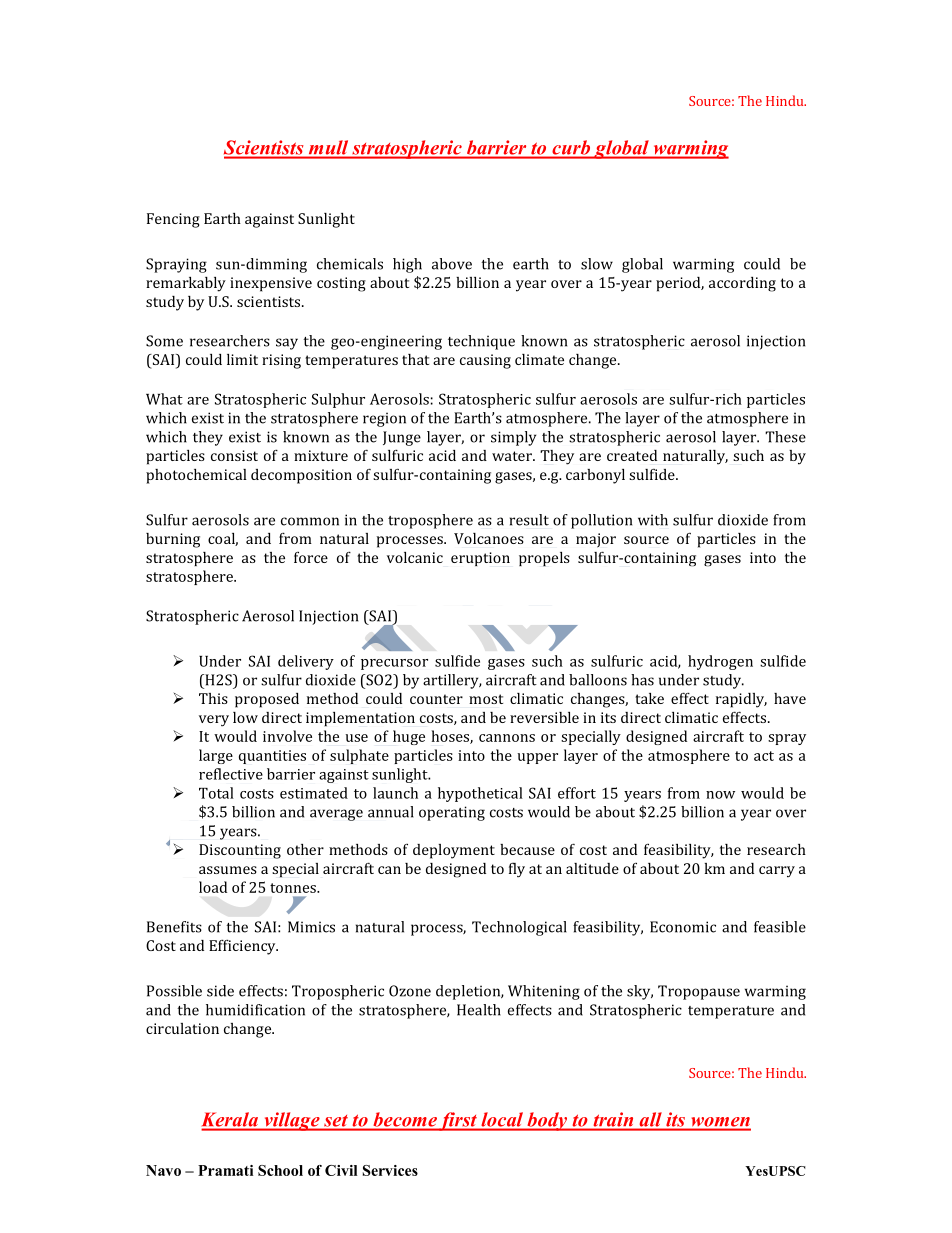 This screenshot has width=952, height=1233. I want to click on according, so click(742, 284).
